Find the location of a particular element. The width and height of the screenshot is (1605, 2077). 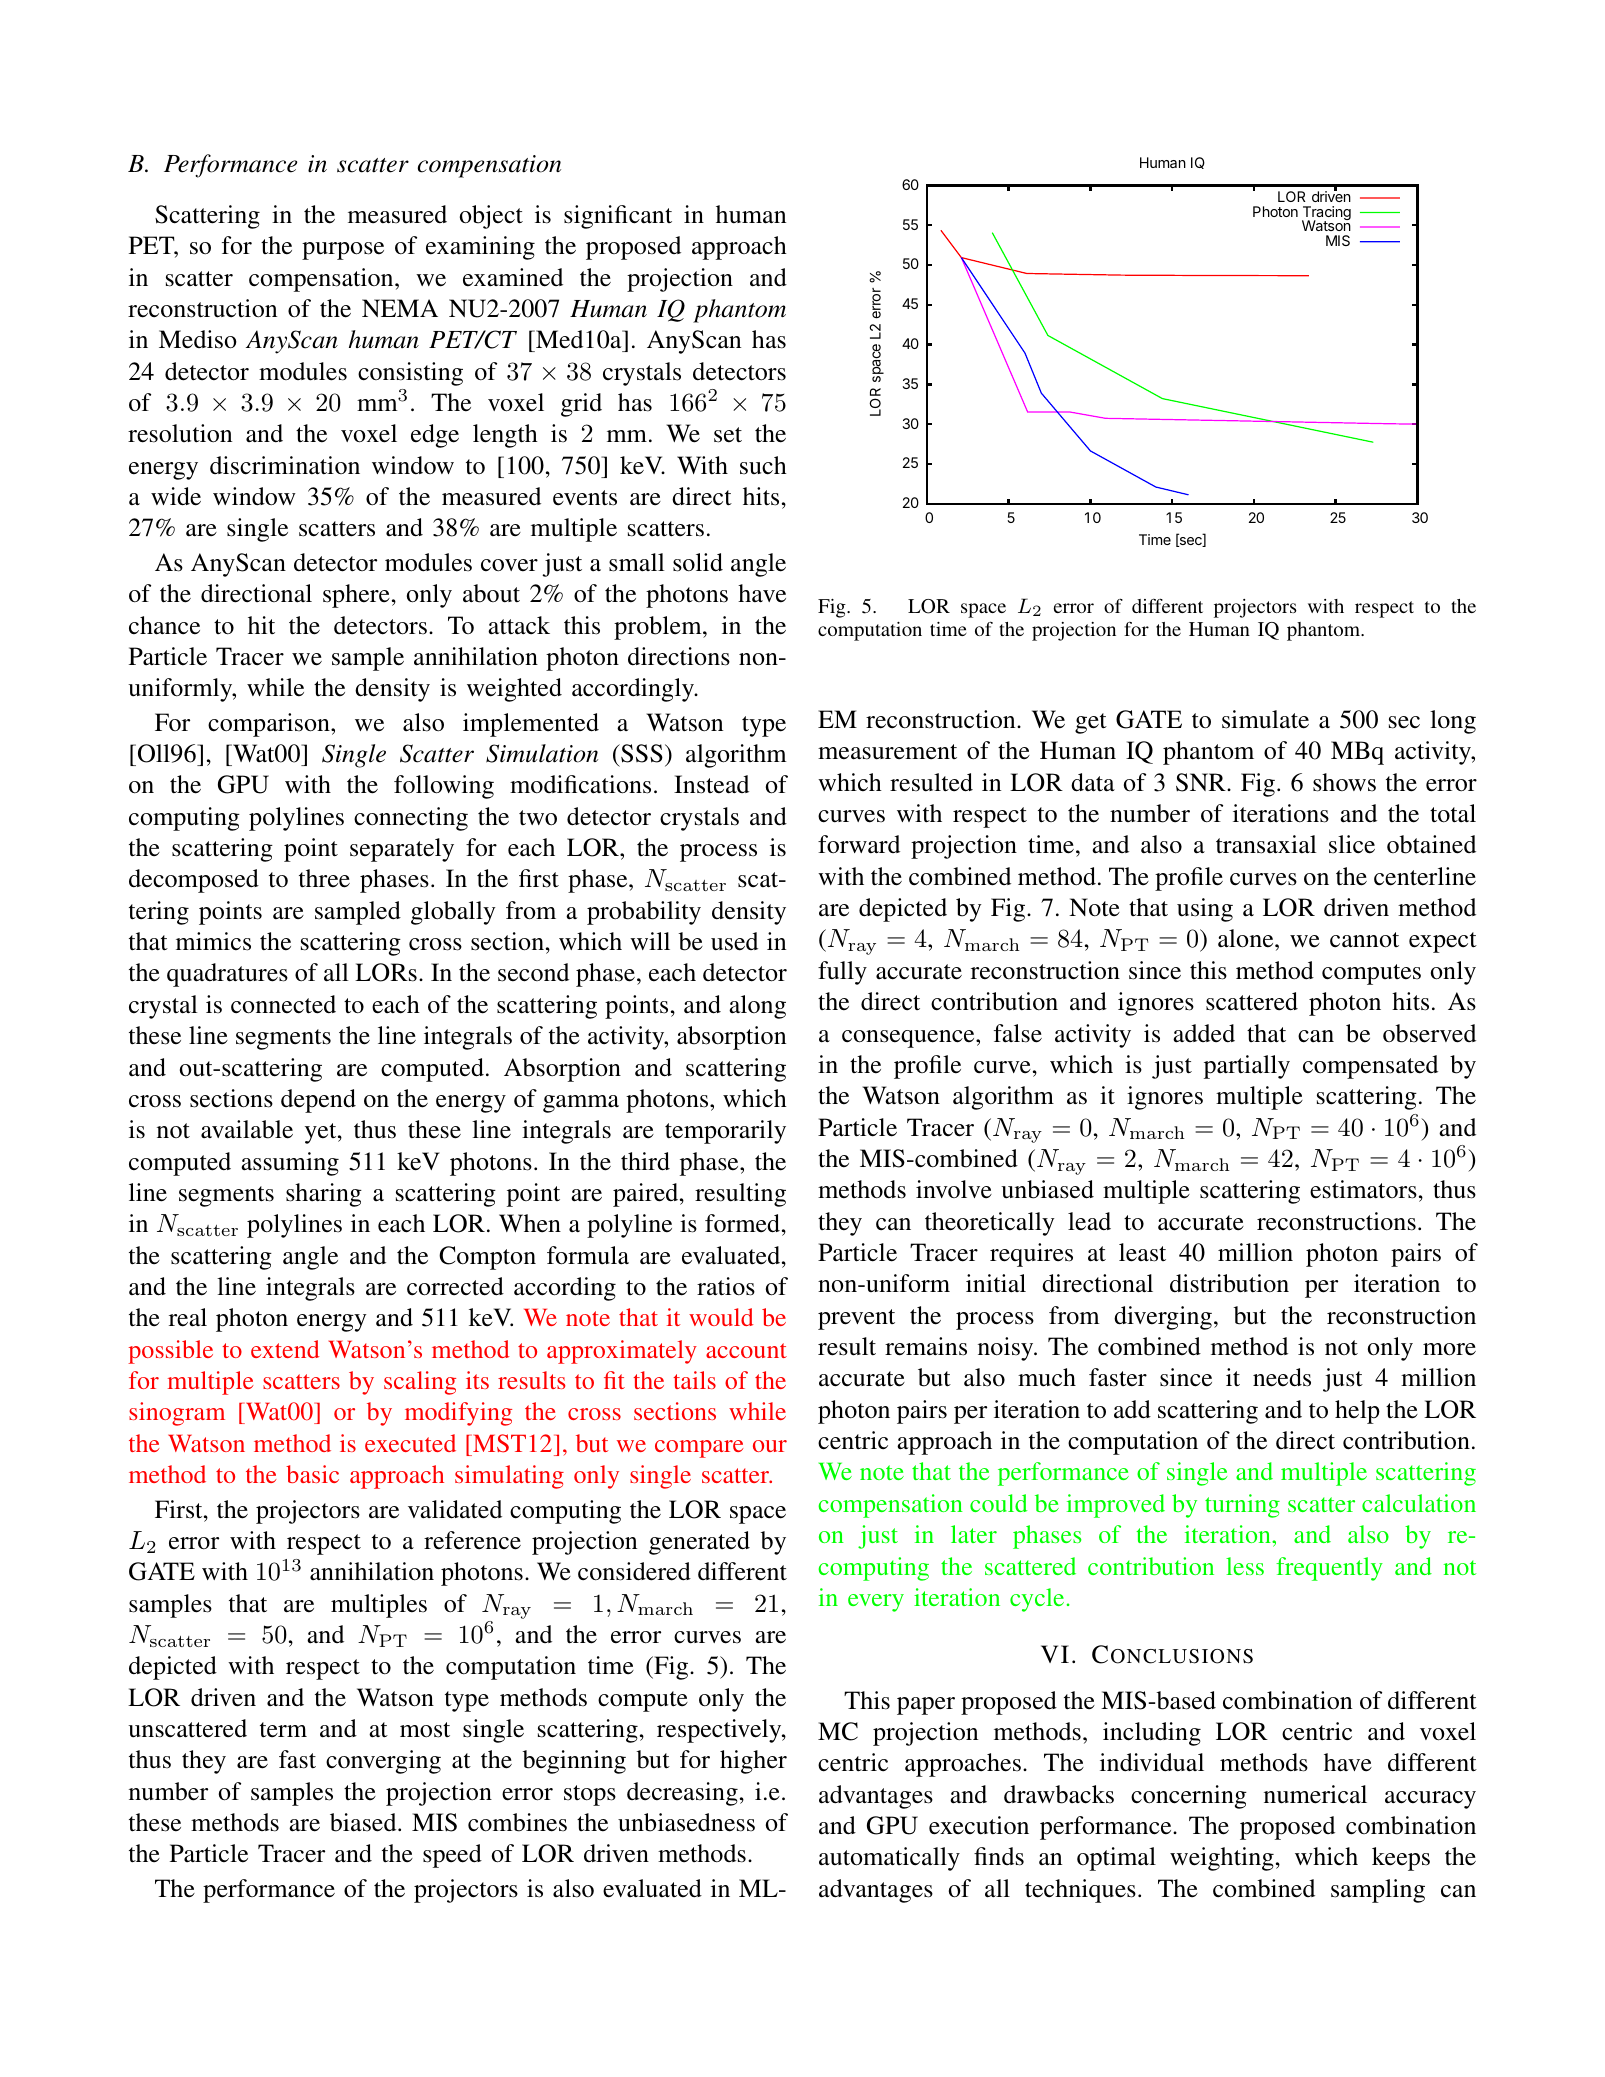

shows is located at coordinates (1344, 782).
